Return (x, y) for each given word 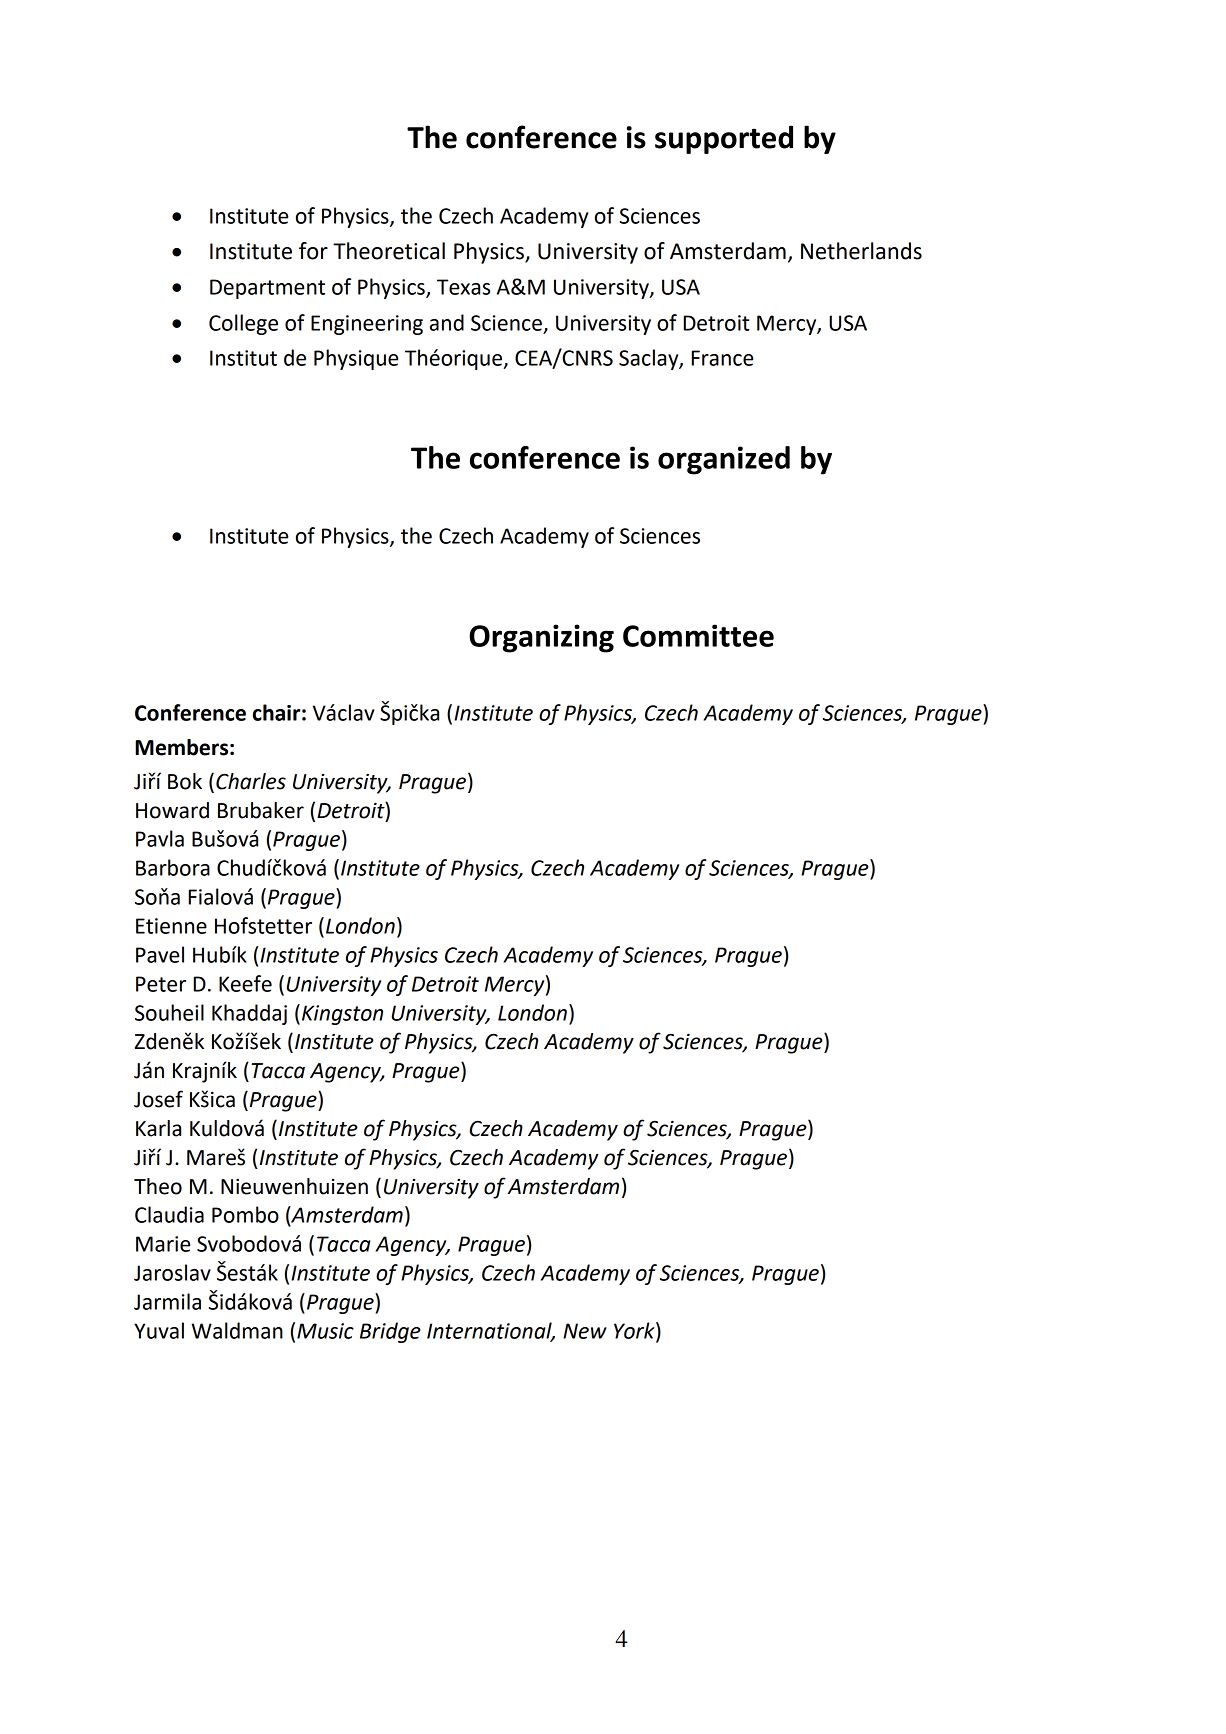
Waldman (237, 1330)
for (313, 251)
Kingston (342, 1015)
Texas (463, 287)
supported (724, 139)
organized (724, 460)
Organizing (541, 638)
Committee (698, 635)
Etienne (171, 926)
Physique (356, 359)
